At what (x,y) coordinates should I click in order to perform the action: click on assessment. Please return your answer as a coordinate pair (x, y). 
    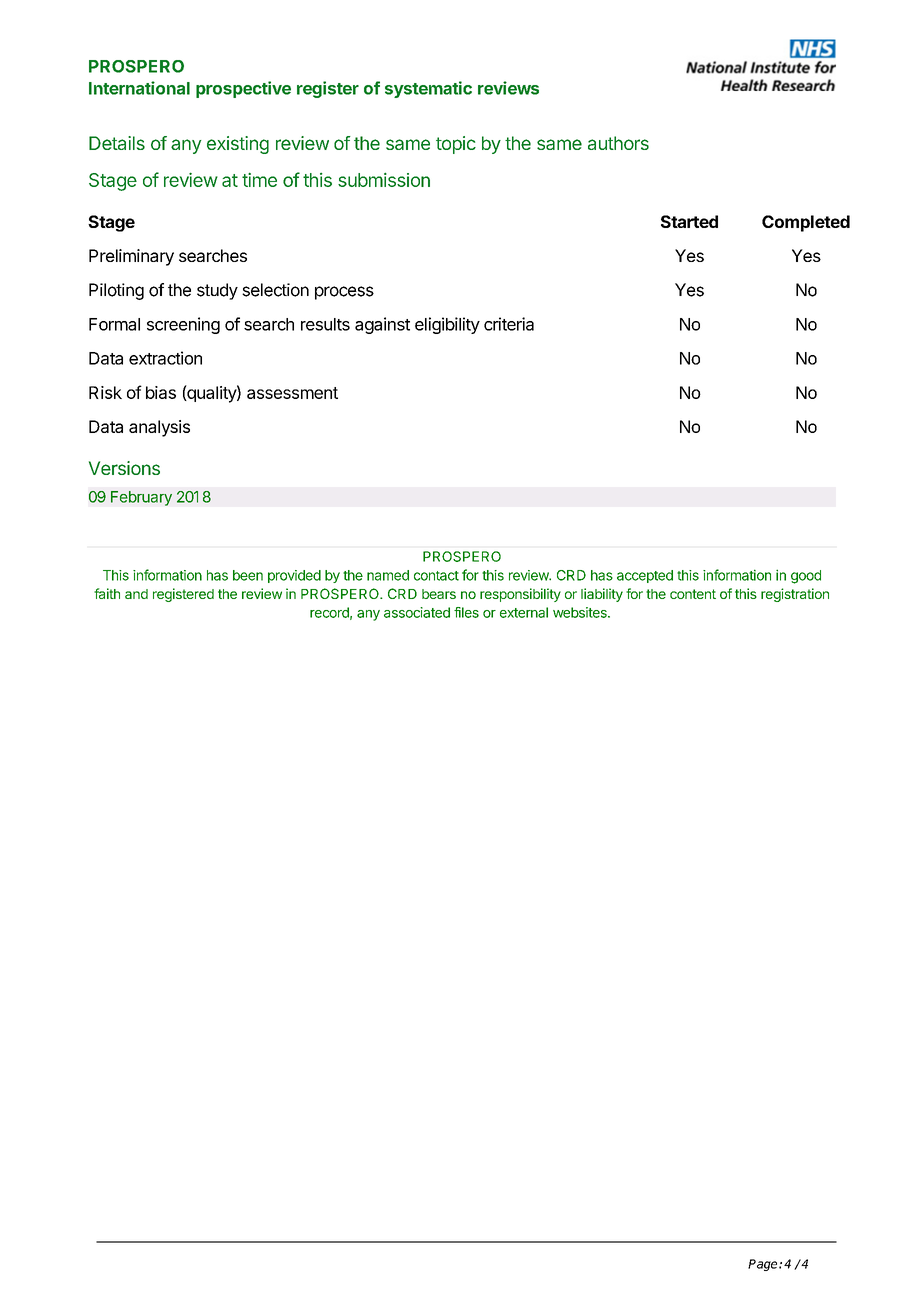
    Looking at the image, I should click on (292, 393).
